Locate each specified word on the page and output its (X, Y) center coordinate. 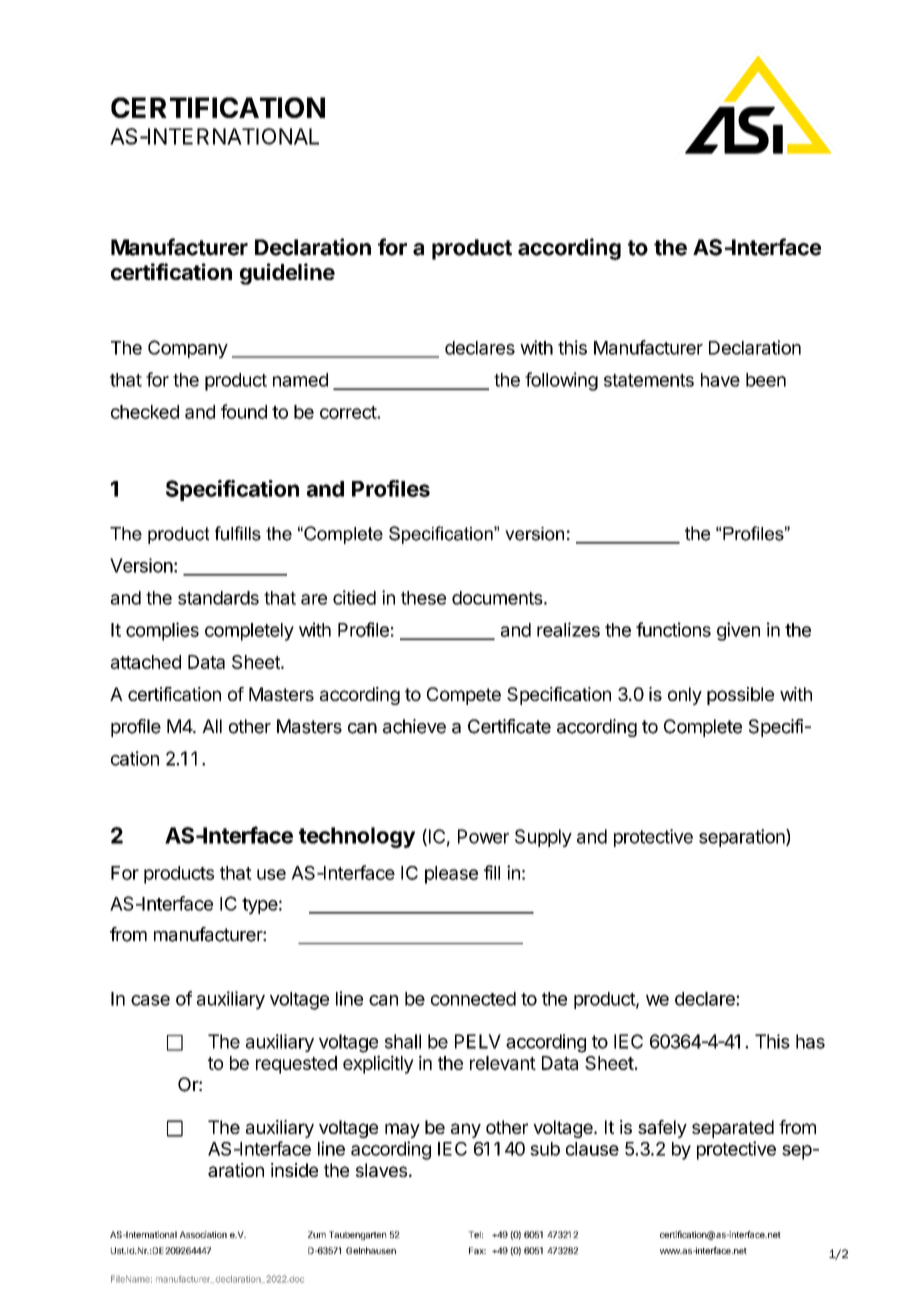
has (810, 1041)
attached (146, 662)
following (561, 381)
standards (218, 598)
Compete (464, 696)
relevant (503, 1063)
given (738, 631)
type (260, 906)
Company (188, 349)
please (451, 875)
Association (203, 1234)
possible (740, 696)
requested (296, 1065)
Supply (543, 838)
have (720, 380)
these (423, 598)
